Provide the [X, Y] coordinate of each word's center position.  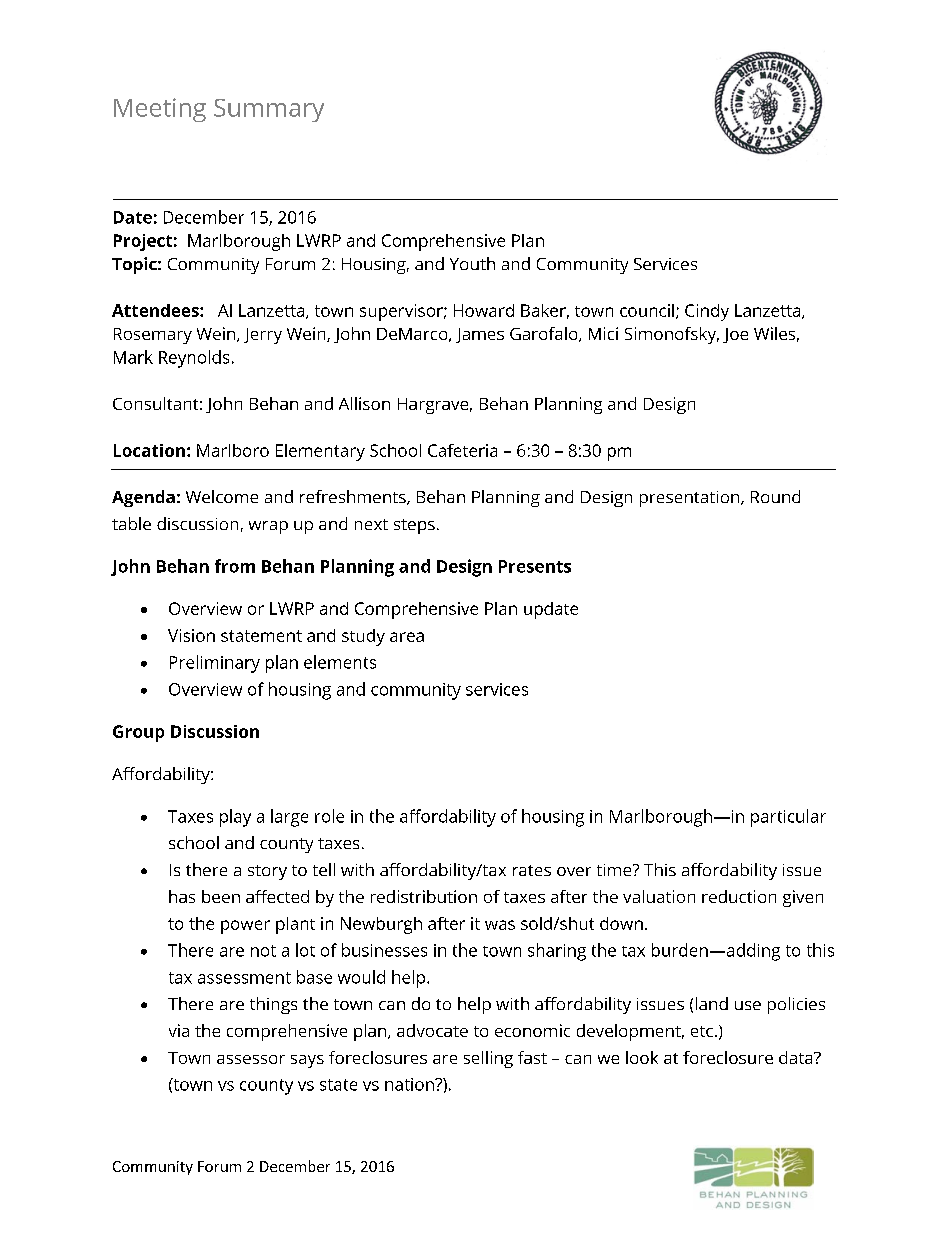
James [480, 335]
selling [488, 1059]
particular [788, 818]
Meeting [160, 110]
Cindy [707, 312]
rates [532, 870]
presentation [691, 499]
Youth [472, 263]
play [235, 818]
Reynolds [194, 359]
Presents [535, 566]
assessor [251, 1059]
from [235, 566]
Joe [735, 335]
